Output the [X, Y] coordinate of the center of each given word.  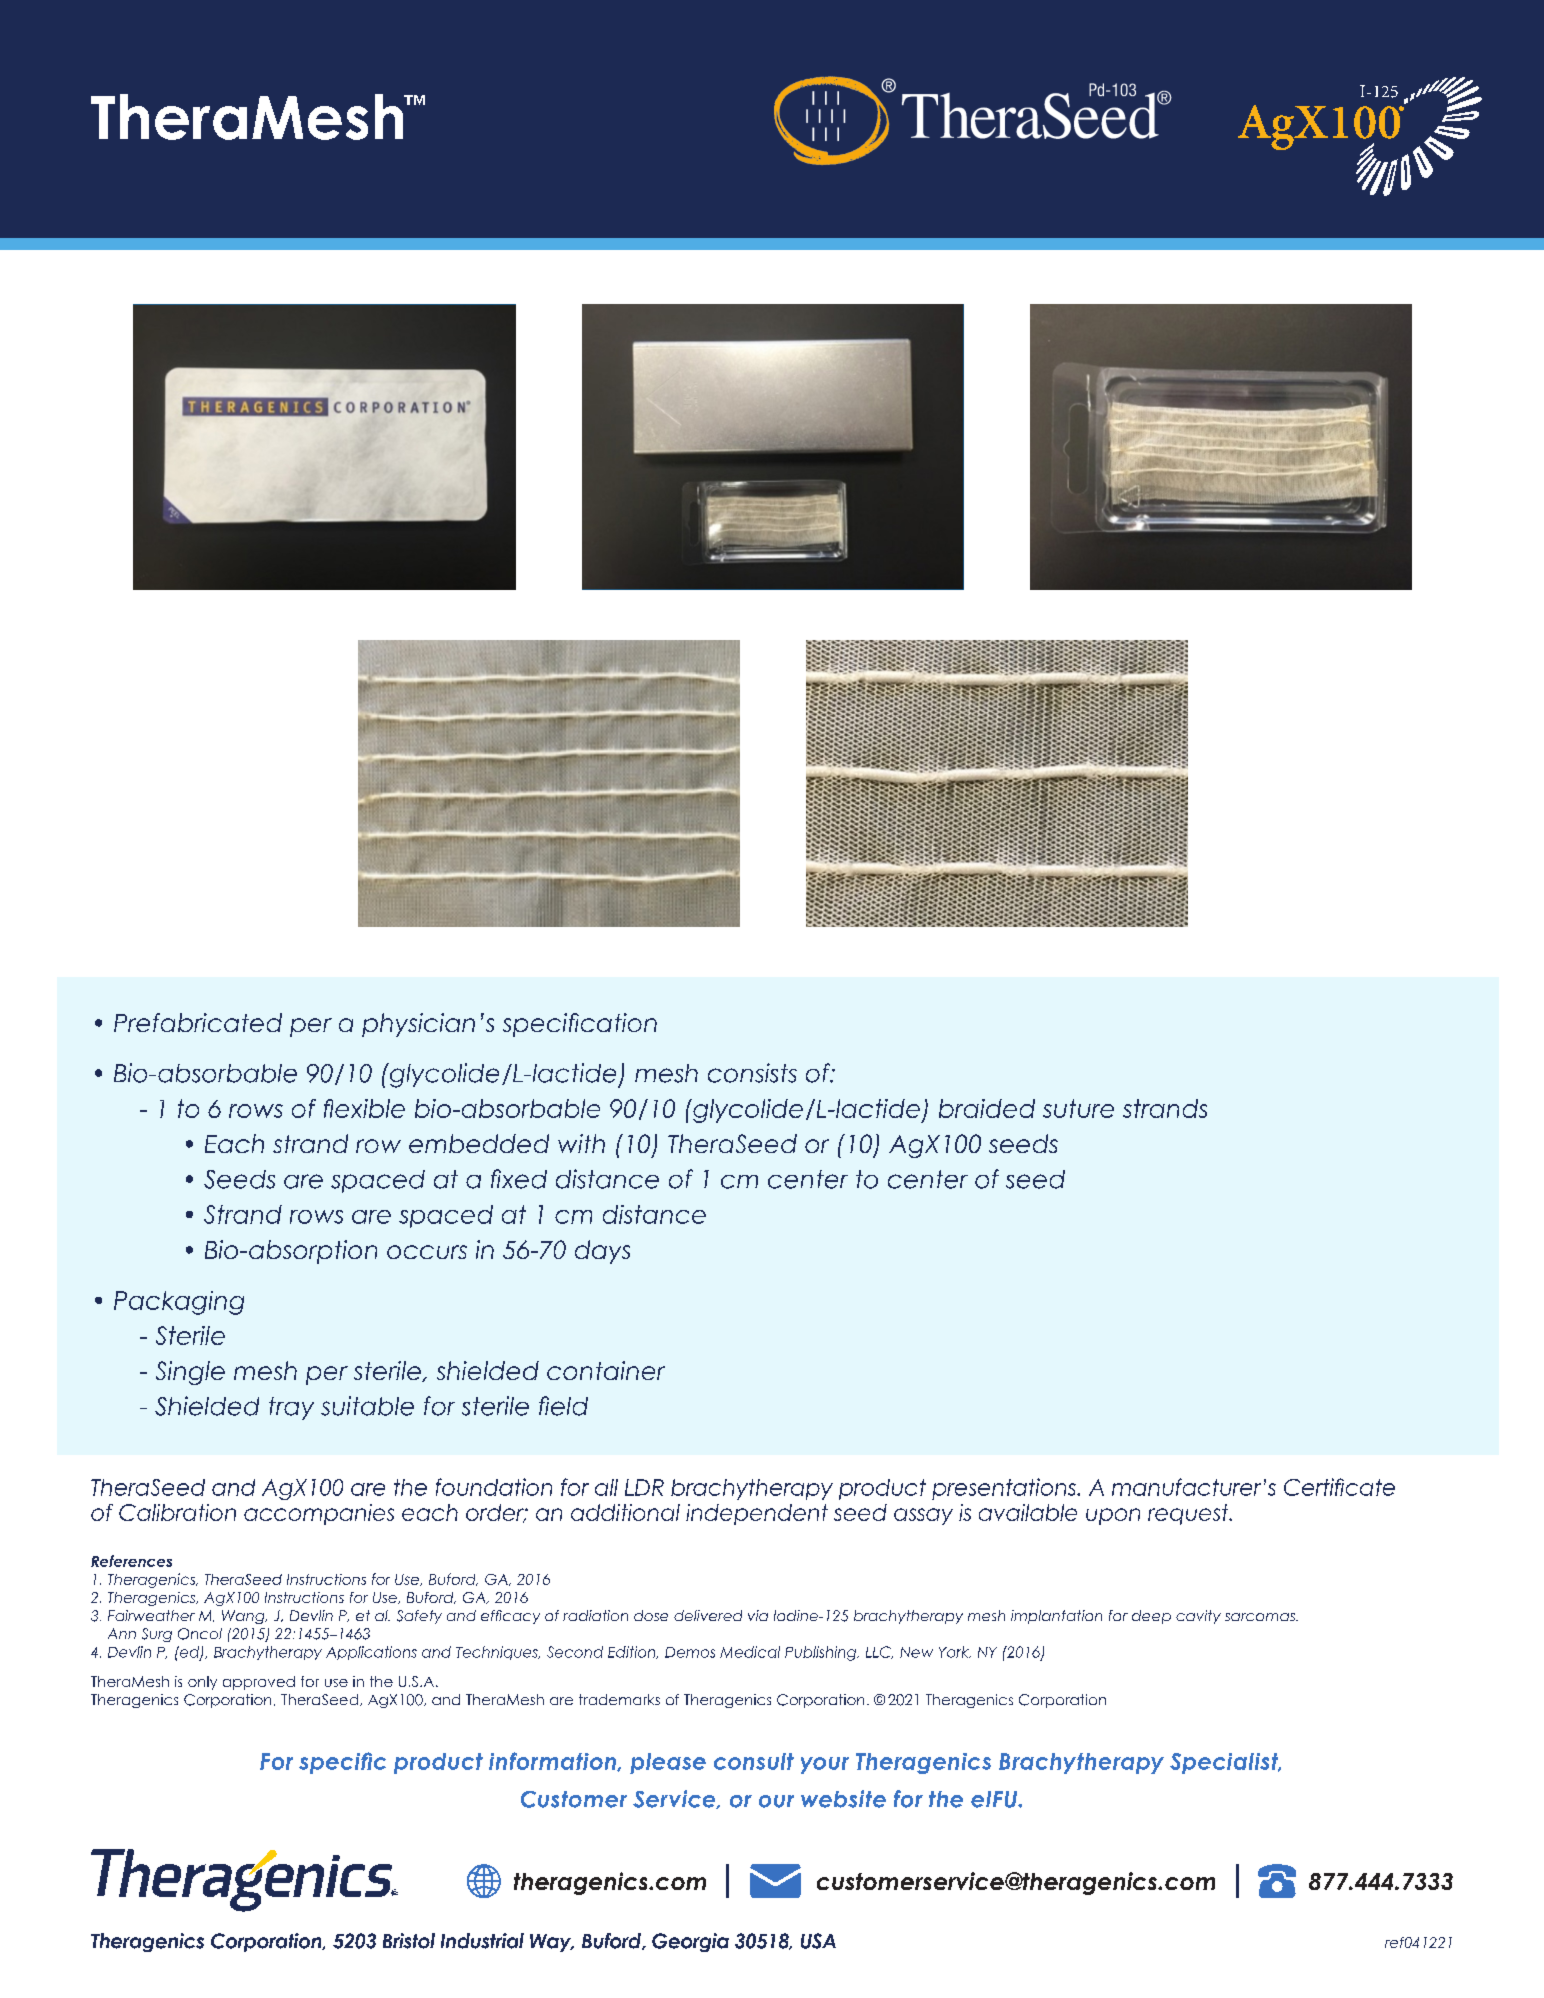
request [1189, 1514]
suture [1078, 1108]
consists [752, 1073]
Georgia [690, 1942]
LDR [644, 1487]
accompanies [319, 1514]
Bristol [409, 1941]
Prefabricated [198, 1022]
